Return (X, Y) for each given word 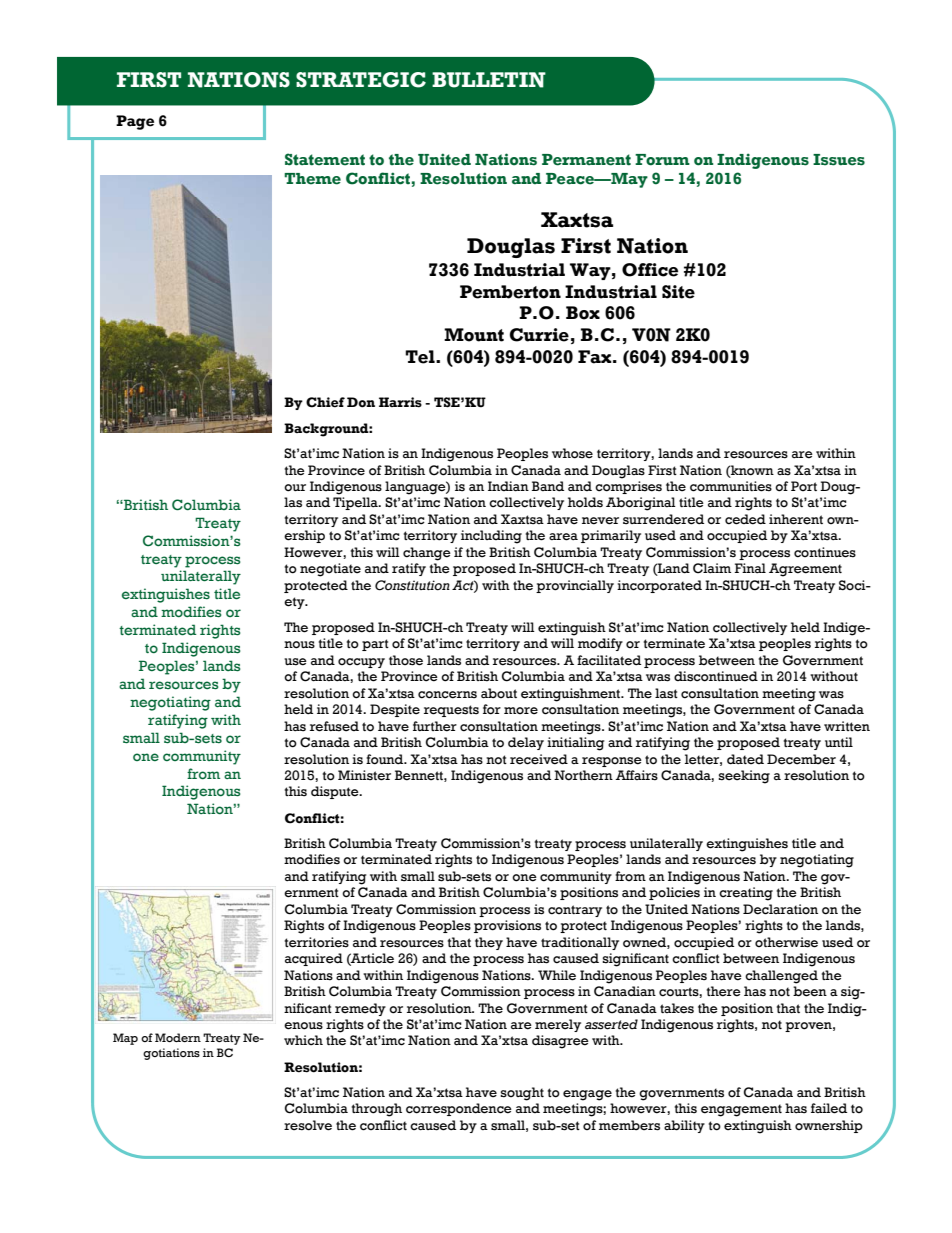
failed (829, 1108)
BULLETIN (489, 80)
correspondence (459, 1109)
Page (135, 122)
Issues (839, 160)
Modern (178, 1037)
